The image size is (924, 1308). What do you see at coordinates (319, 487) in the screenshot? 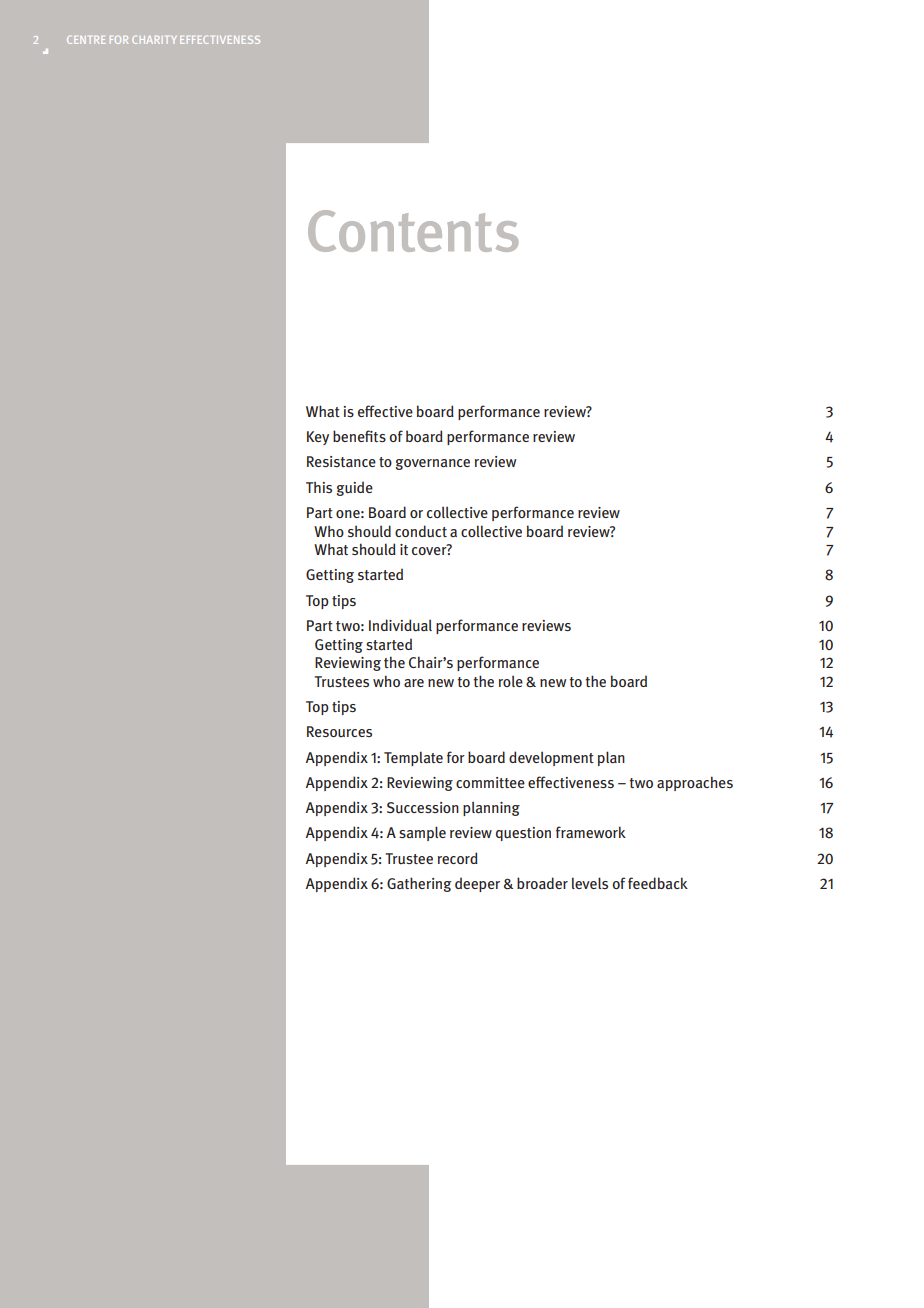
I see `This` at bounding box center [319, 487].
